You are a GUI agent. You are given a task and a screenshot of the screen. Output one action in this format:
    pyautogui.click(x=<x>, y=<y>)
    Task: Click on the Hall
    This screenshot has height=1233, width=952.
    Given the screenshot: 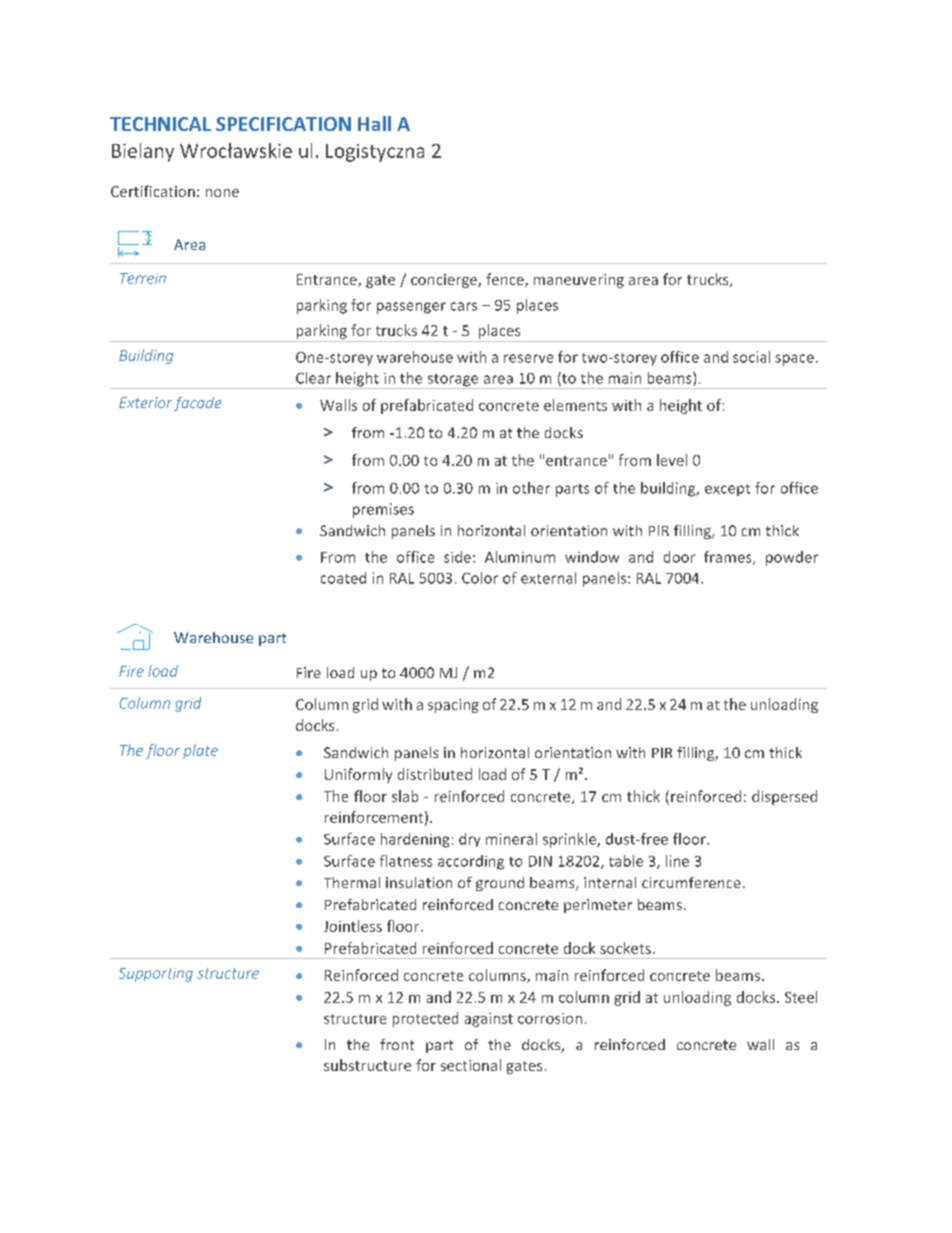 What is the action you would take?
    pyautogui.click(x=374, y=123)
